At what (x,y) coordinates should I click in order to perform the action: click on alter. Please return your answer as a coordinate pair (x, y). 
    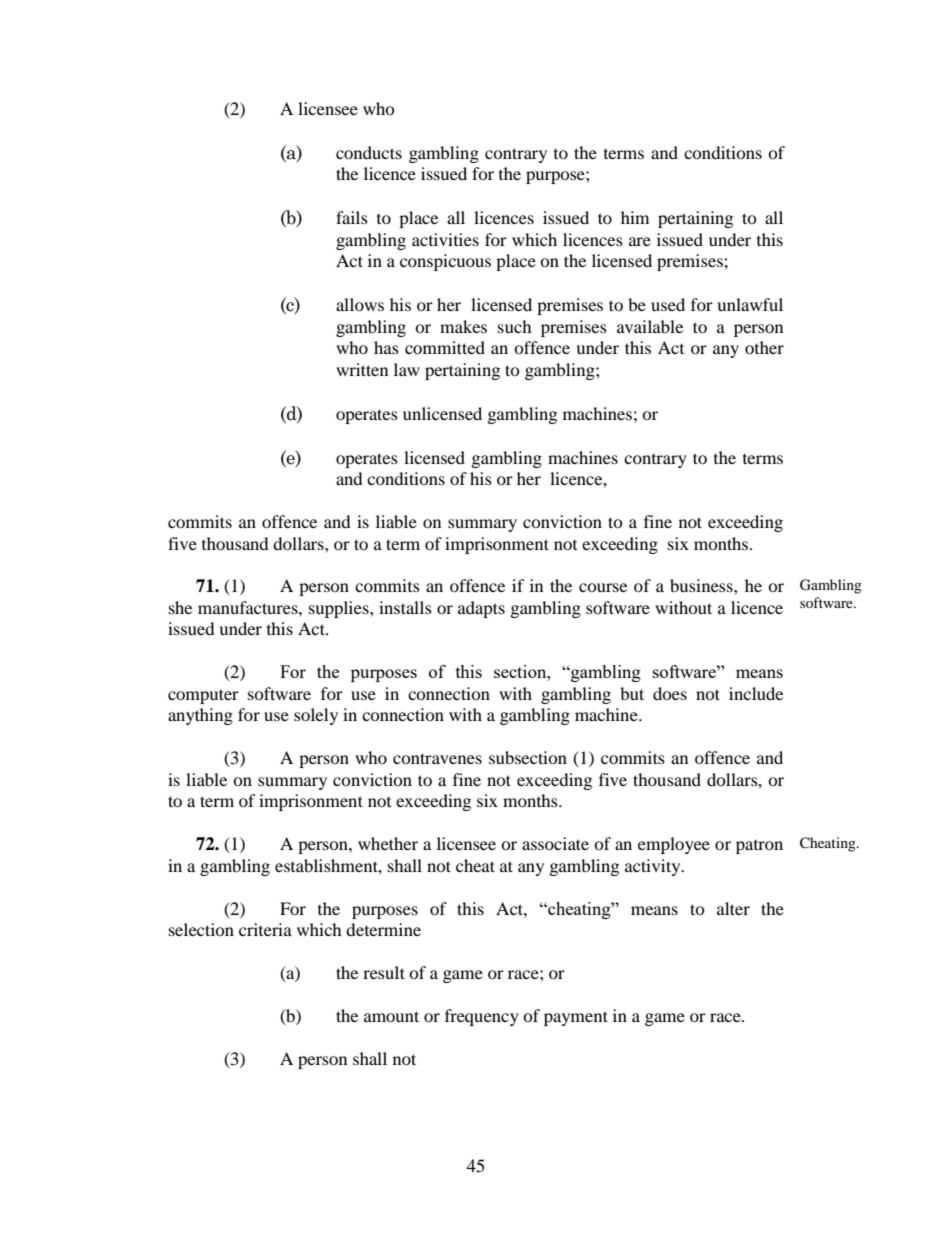
    Looking at the image, I should click on (733, 908).
